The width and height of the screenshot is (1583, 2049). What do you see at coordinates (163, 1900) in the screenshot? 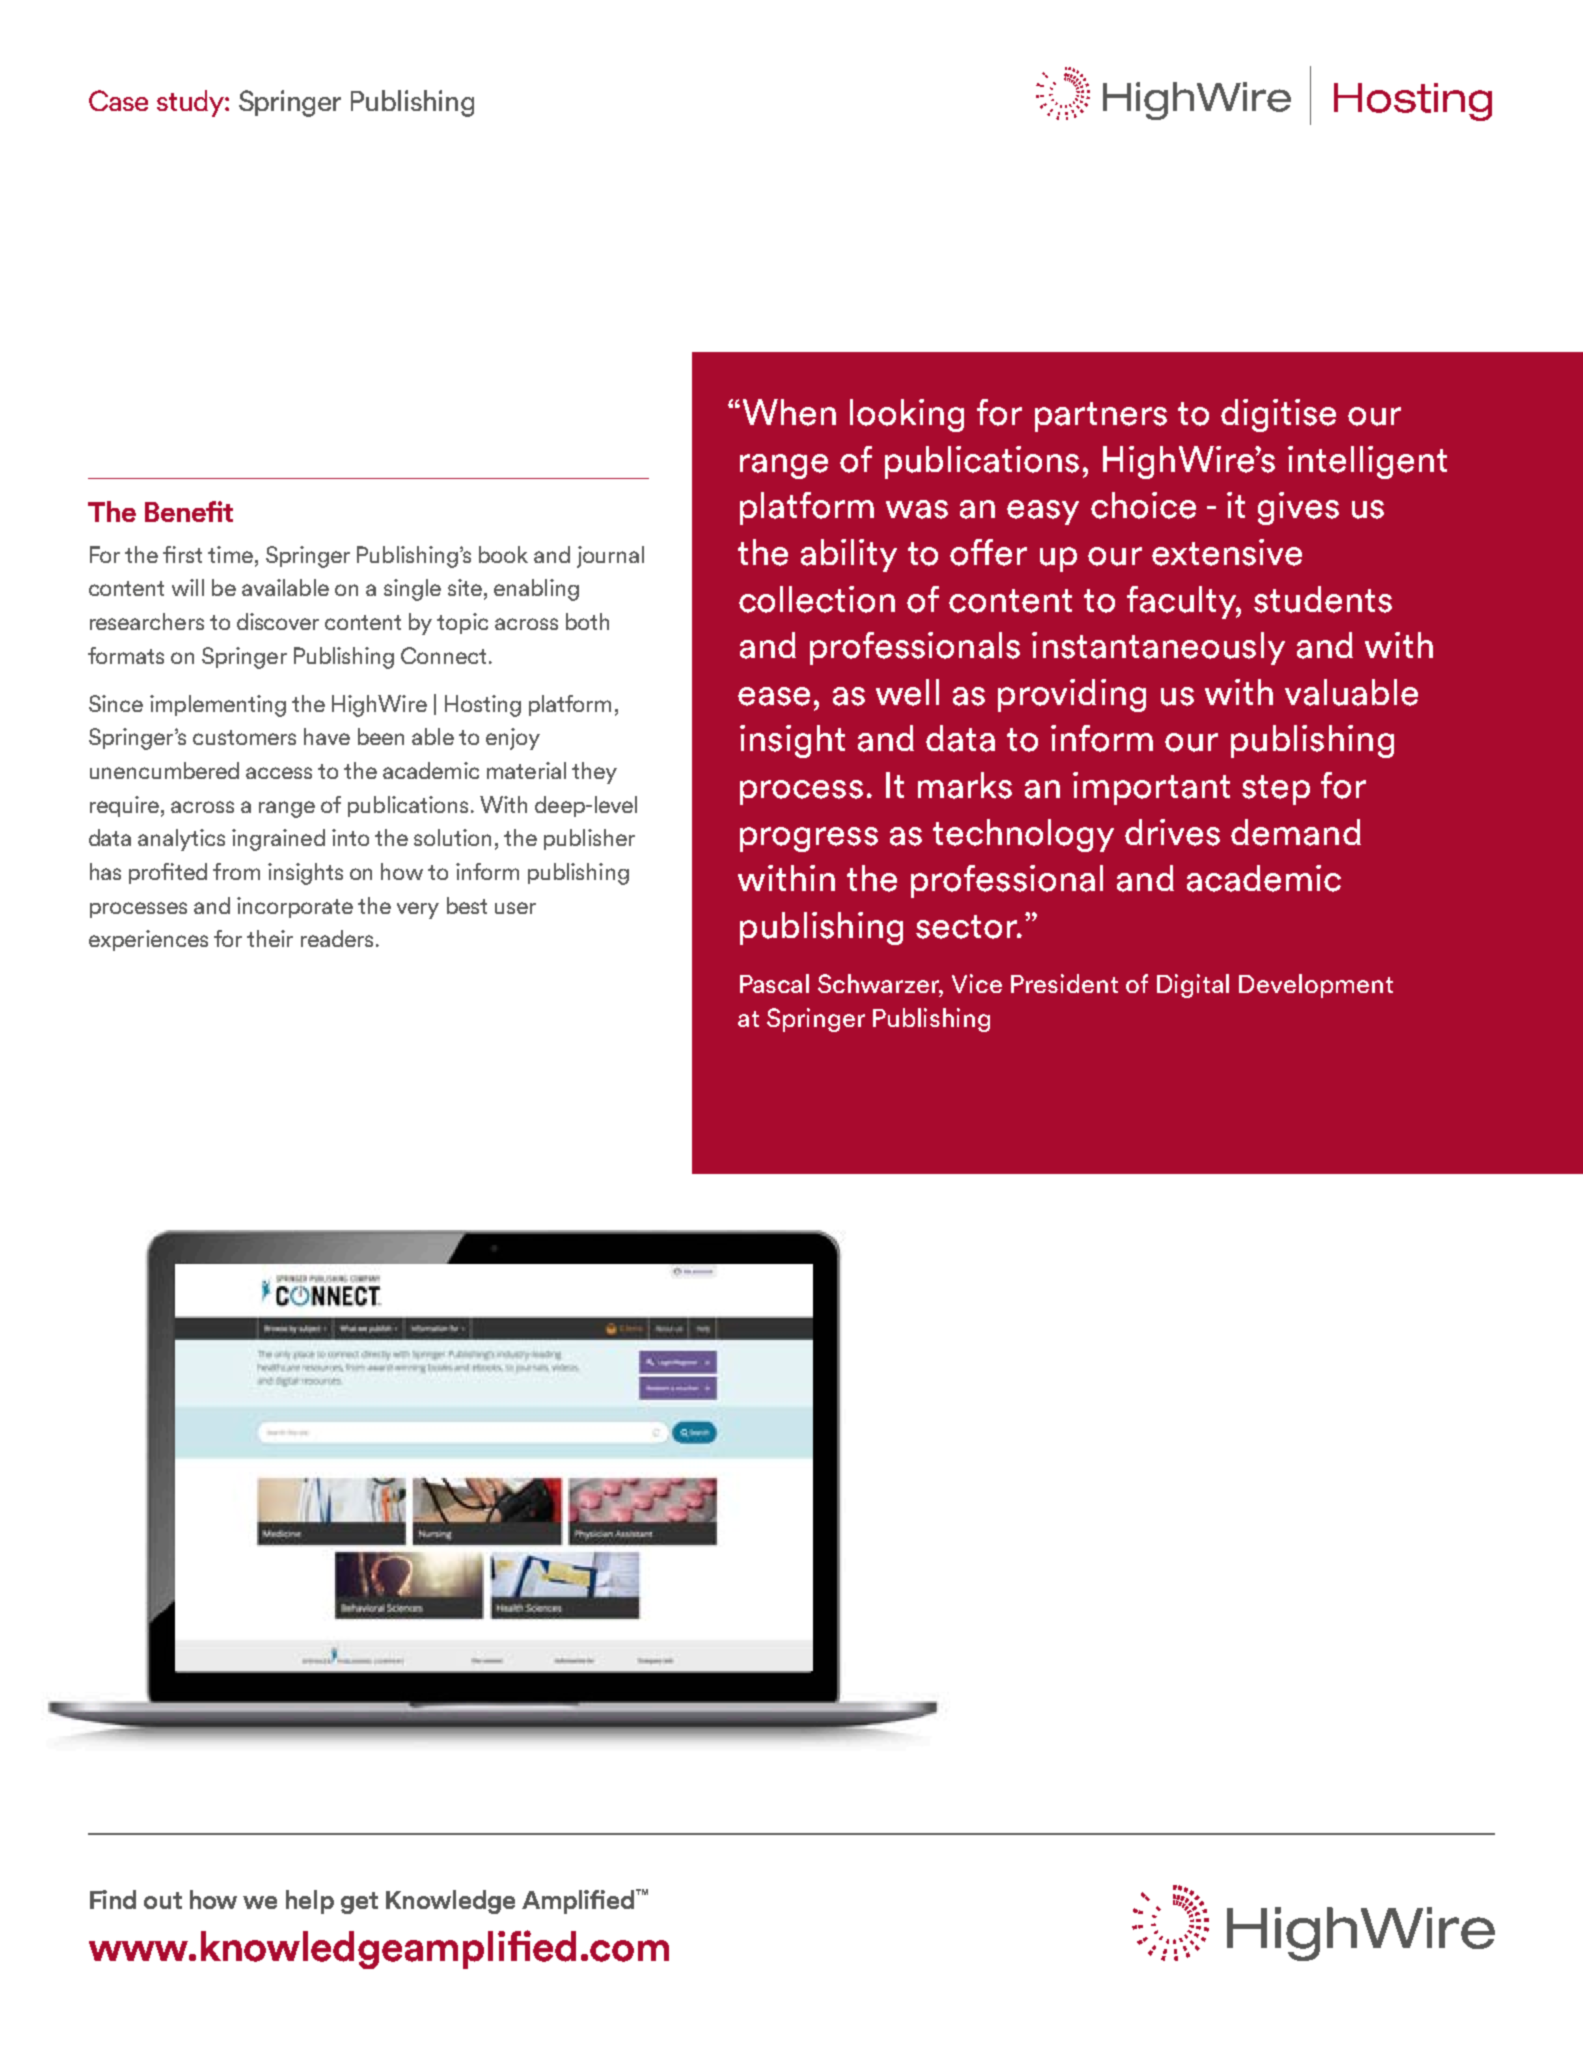
I see `out` at bounding box center [163, 1900].
